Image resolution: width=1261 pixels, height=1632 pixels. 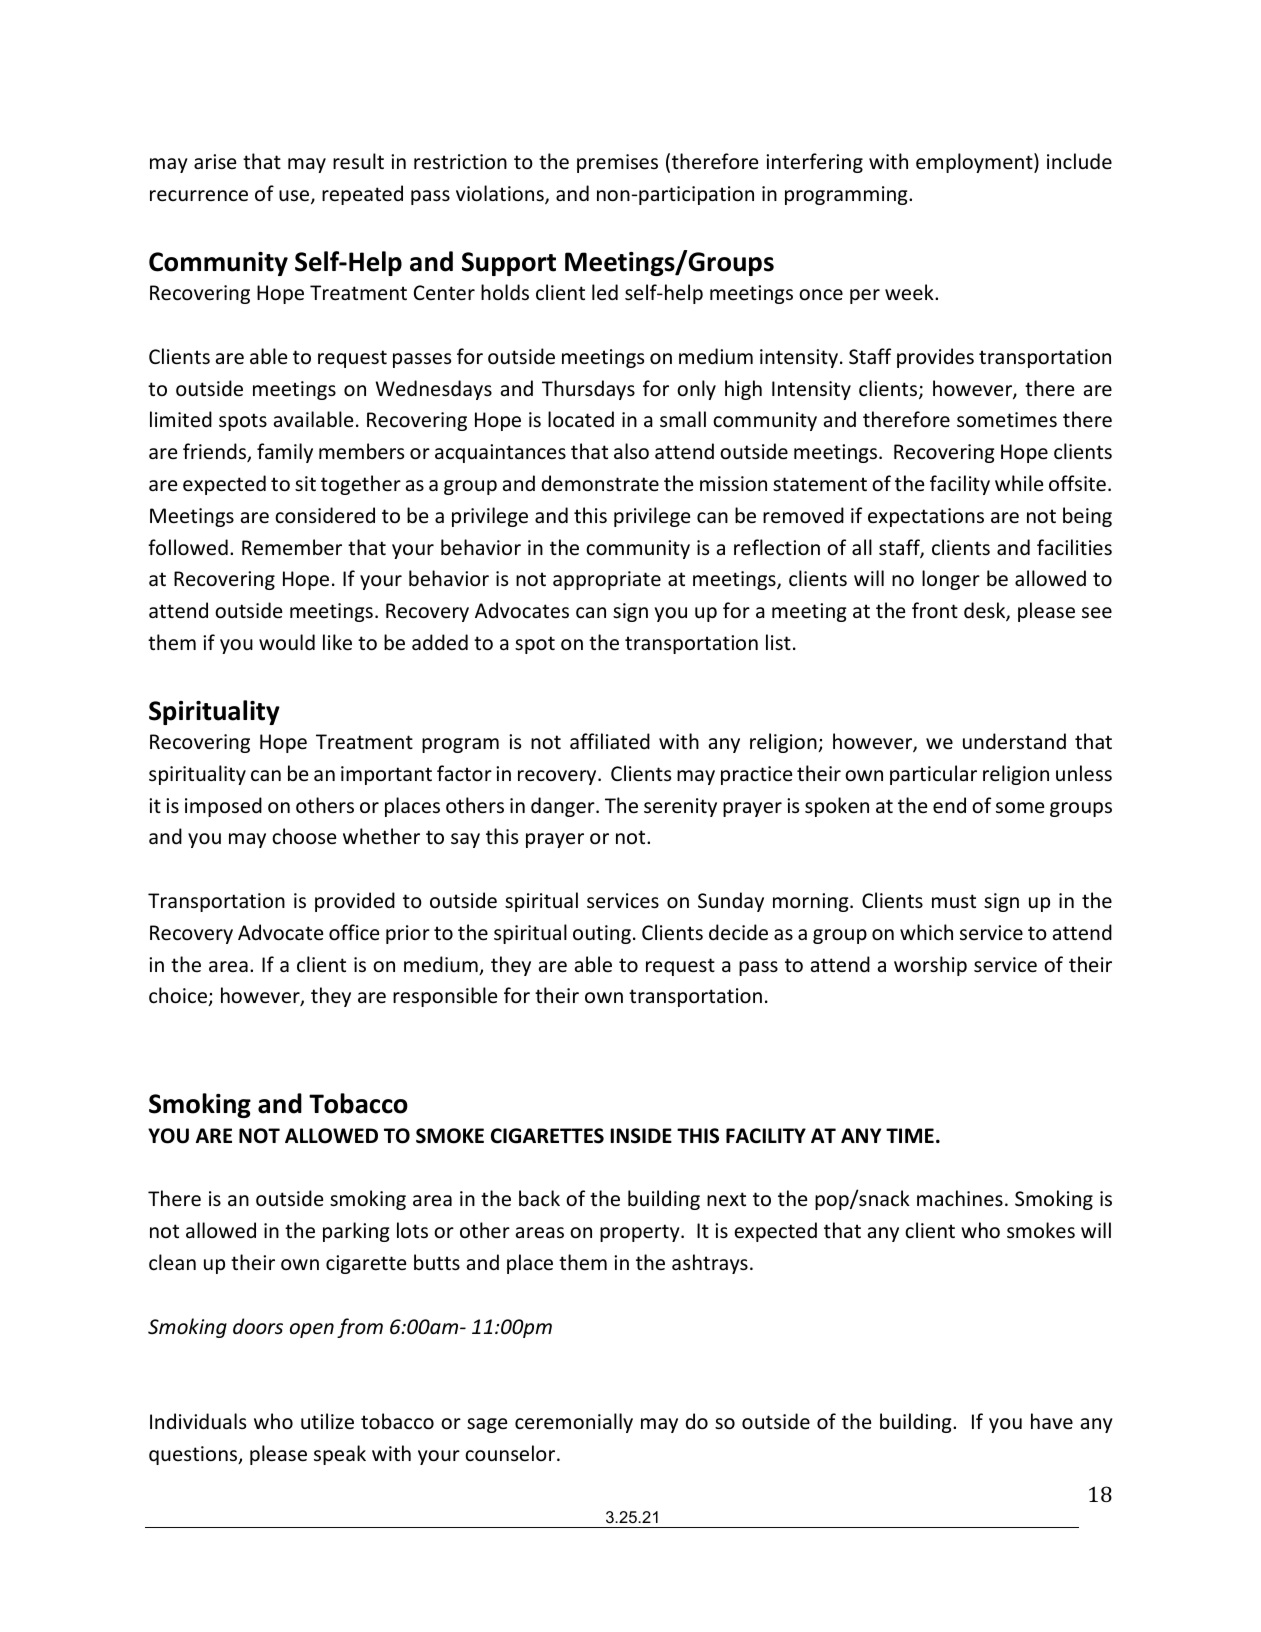 What do you see at coordinates (617, 163) in the document?
I see `premises` at bounding box center [617, 163].
